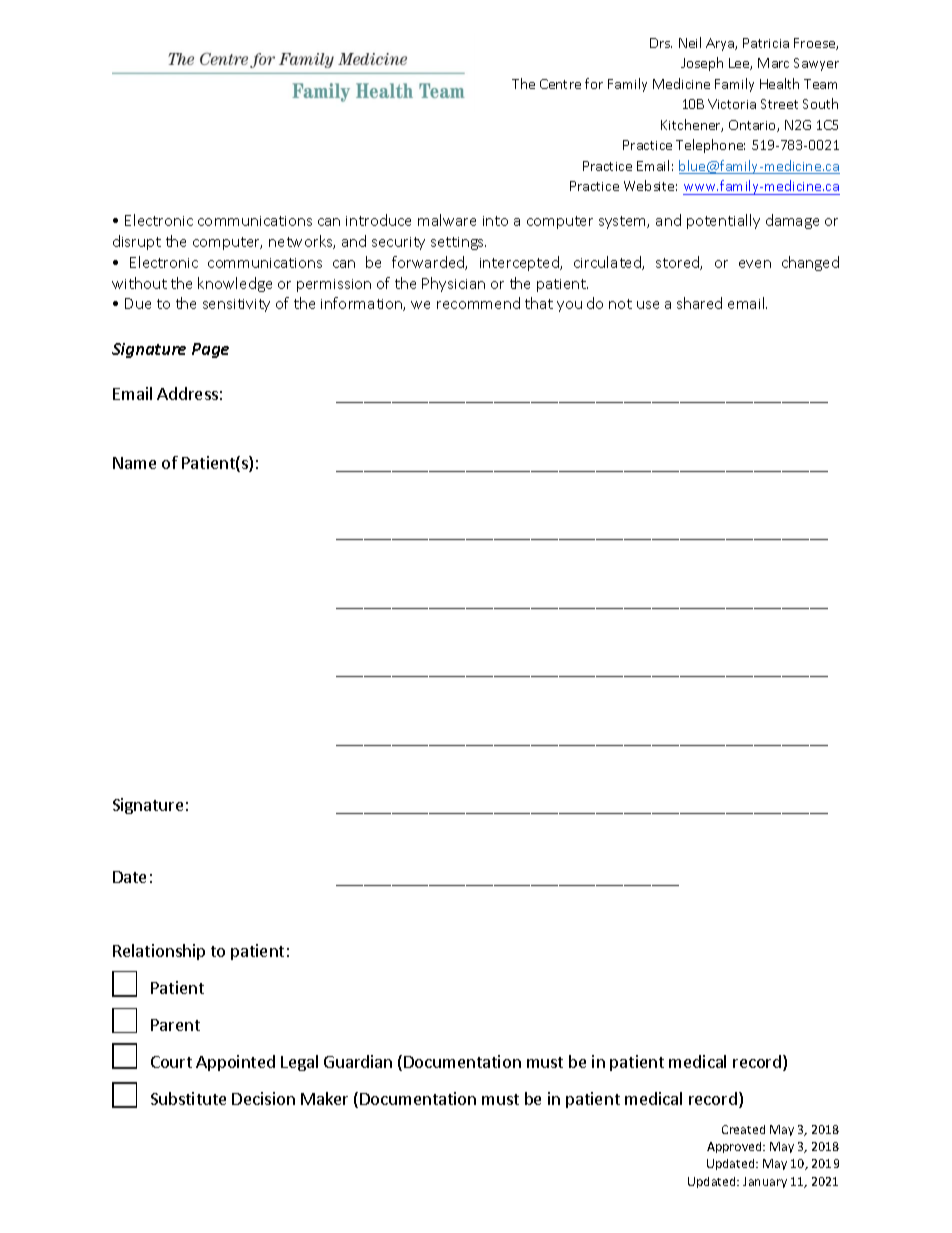  What do you see at coordinates (699, 303) in the screenshot?
I see `shared` at bounding box center [699, 303].
